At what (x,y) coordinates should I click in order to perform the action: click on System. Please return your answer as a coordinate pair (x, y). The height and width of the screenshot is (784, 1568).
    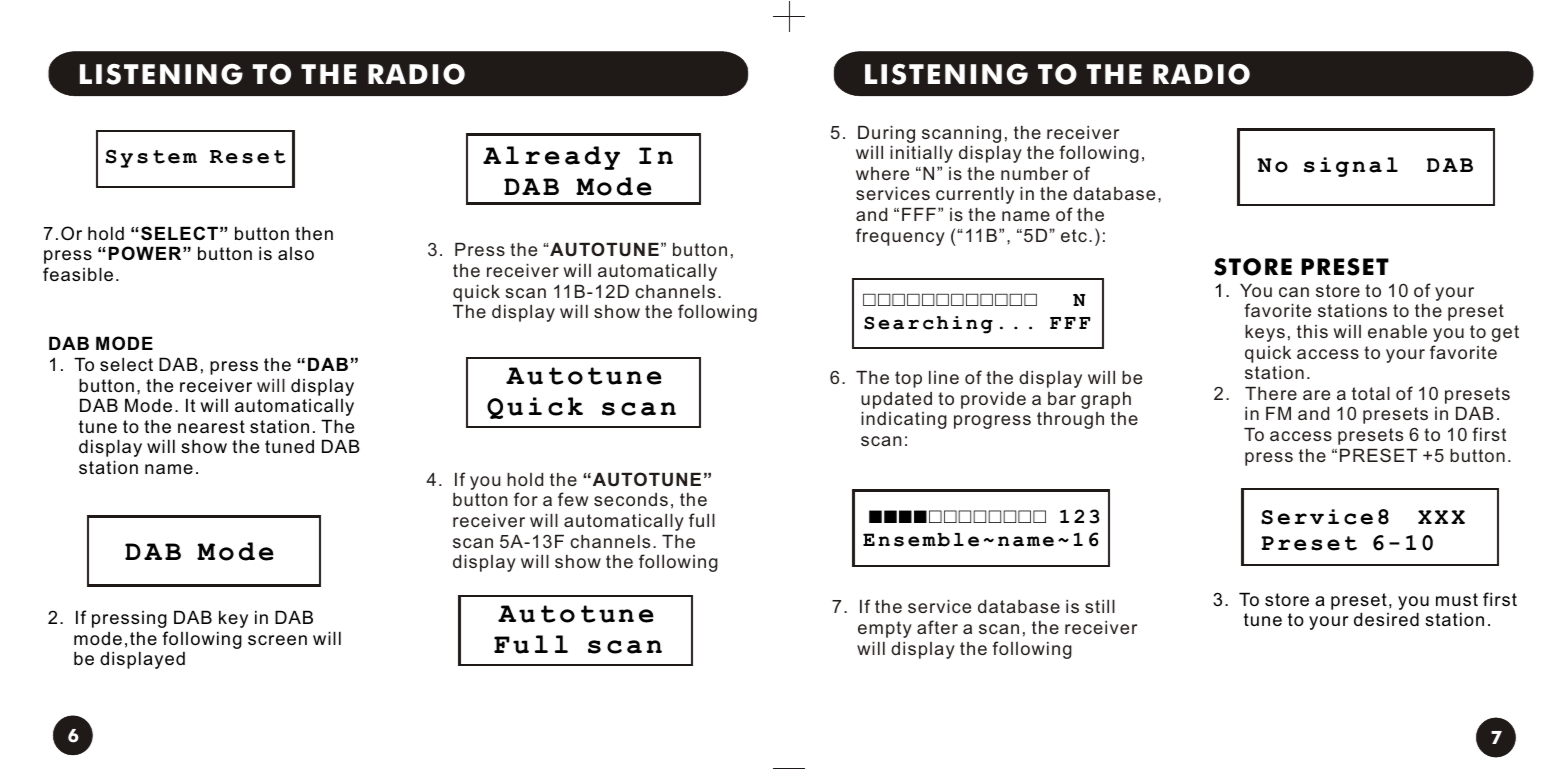
    Looking at the image, I should click on (151, 158).
